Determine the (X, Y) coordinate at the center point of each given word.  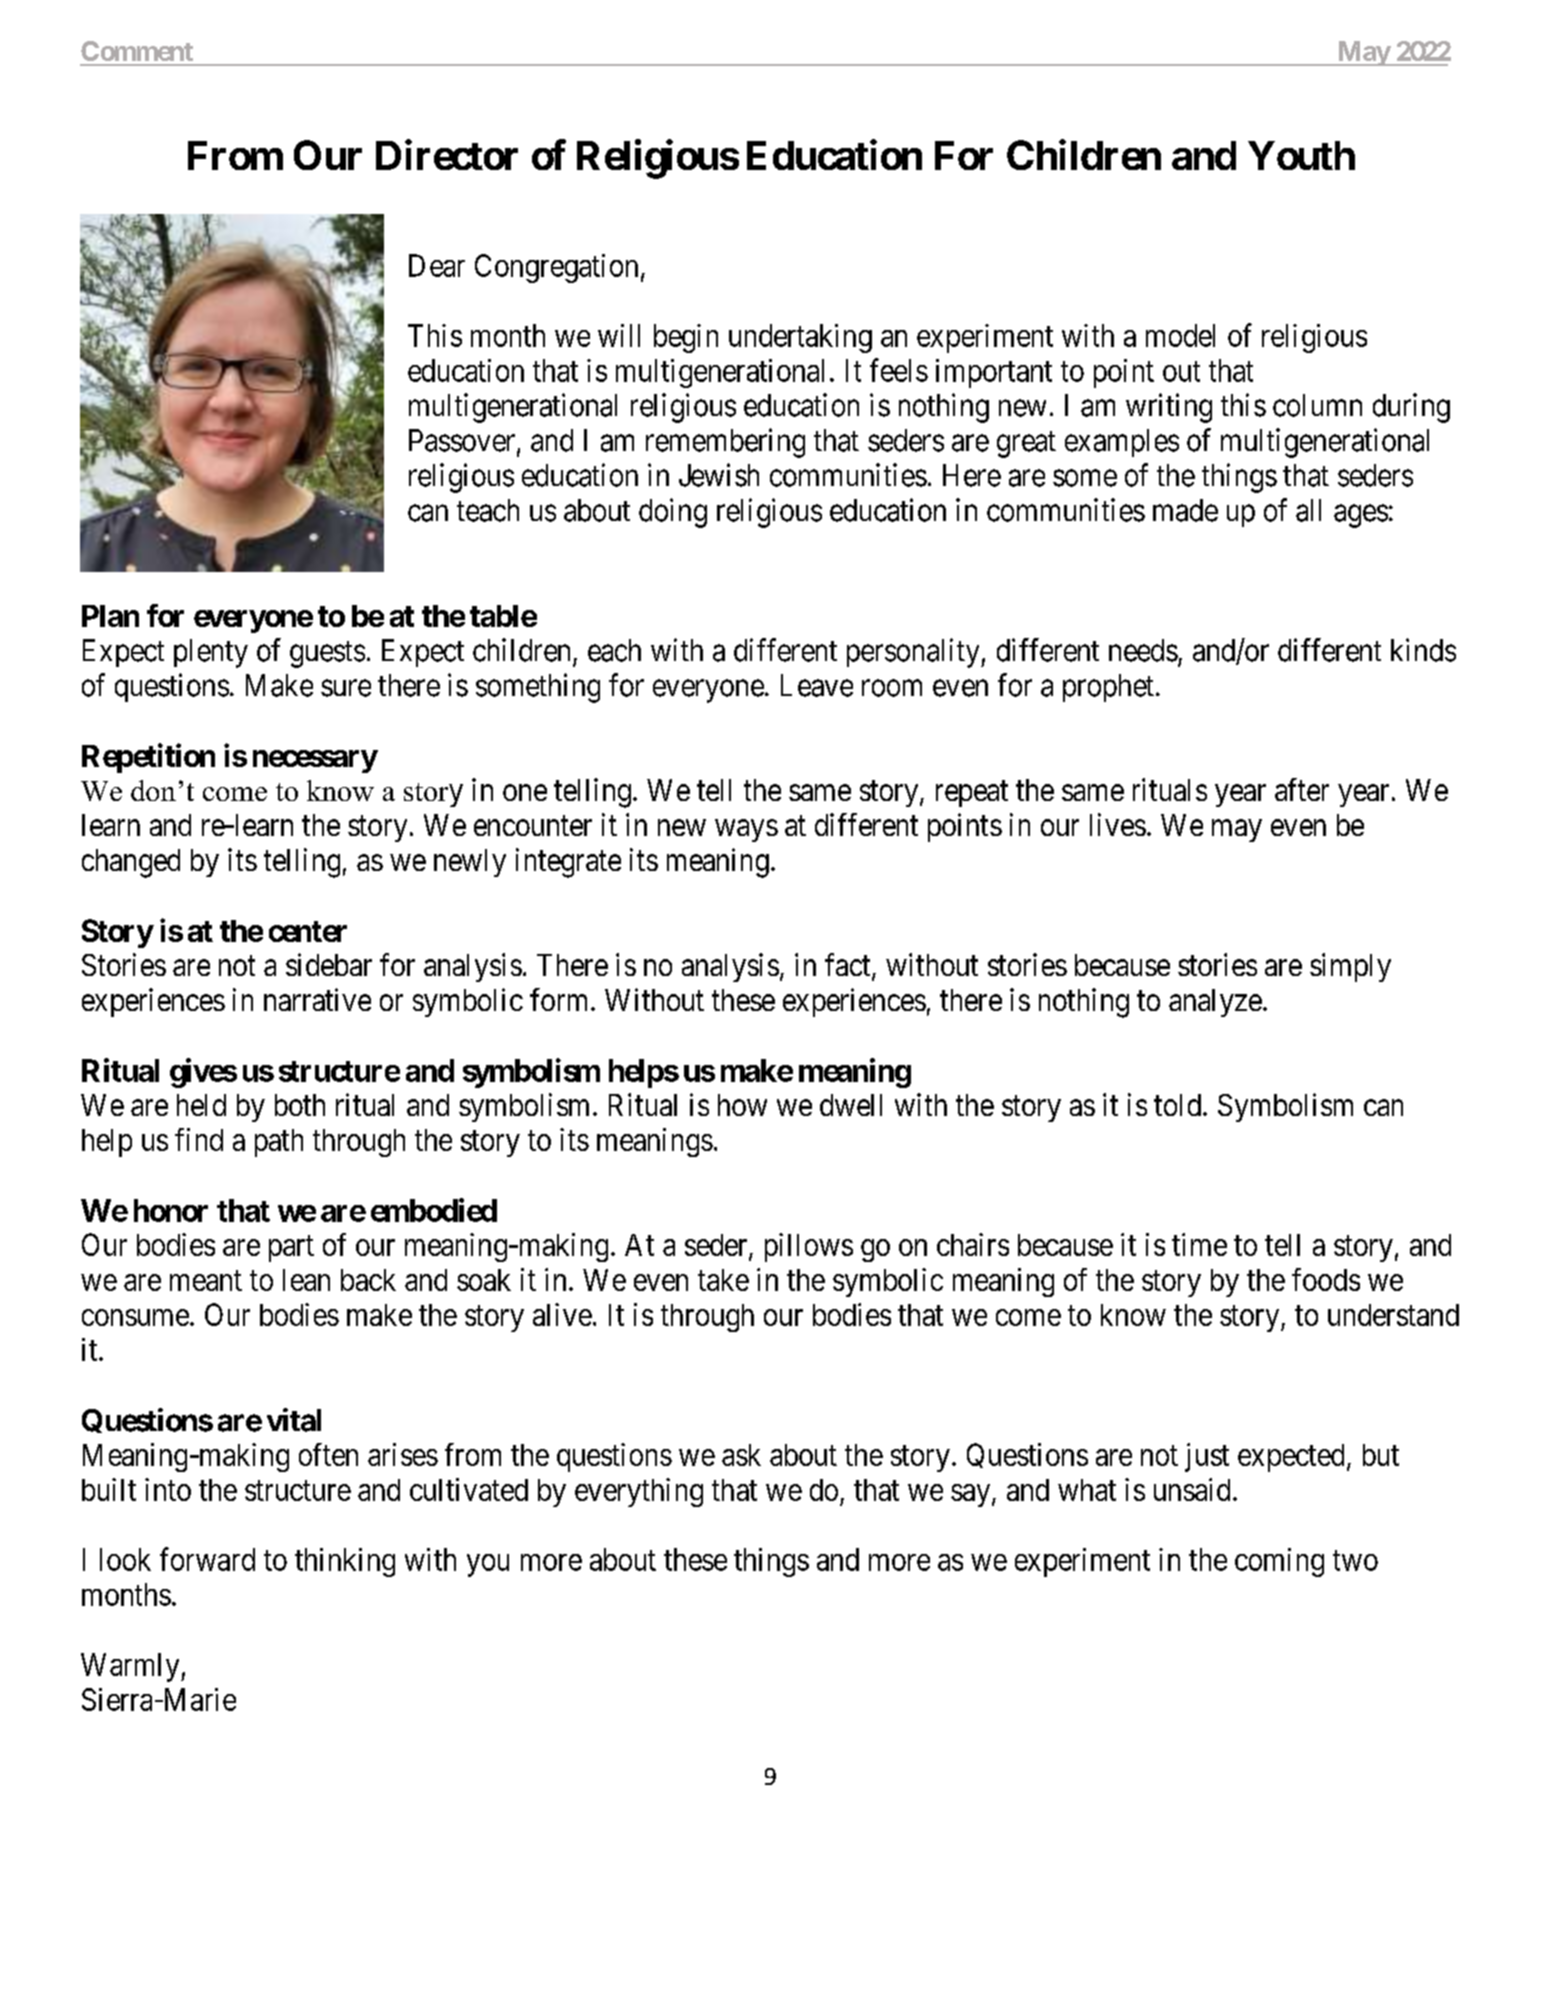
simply (1350, 967)
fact (849, 966)
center (308, 931)
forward (207, 1559)
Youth (1301, 155)
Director (447, 155)
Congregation (556, 268)
